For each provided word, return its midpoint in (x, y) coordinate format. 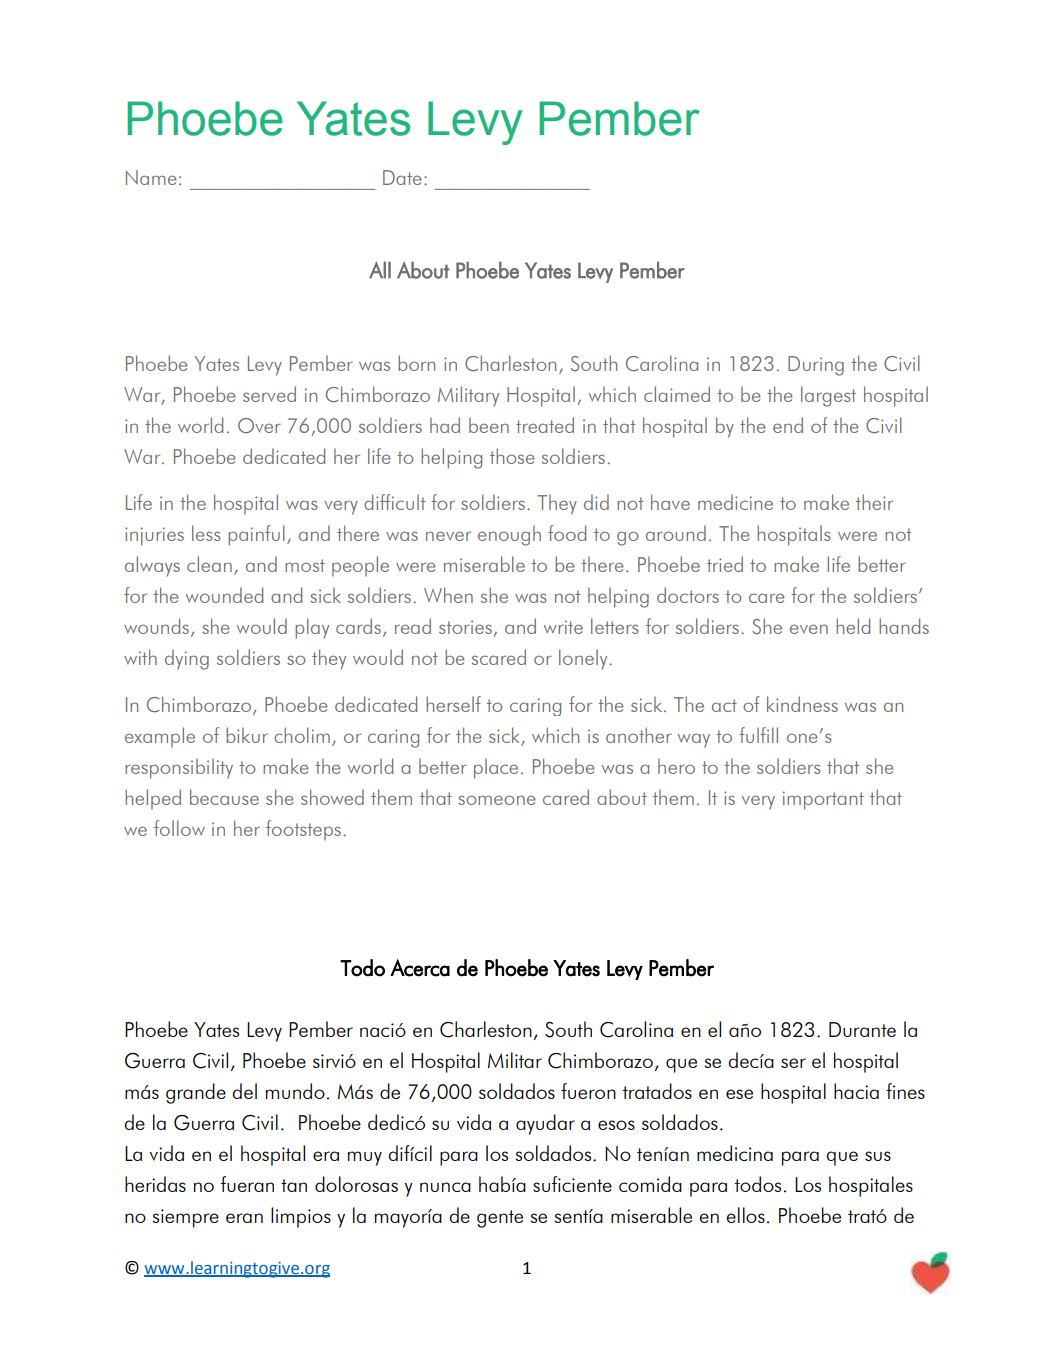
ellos (745, 1215)
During (816, 366)
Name (151, 177)
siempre (185, 1218)
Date (402, 177)
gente (500, 1219)
